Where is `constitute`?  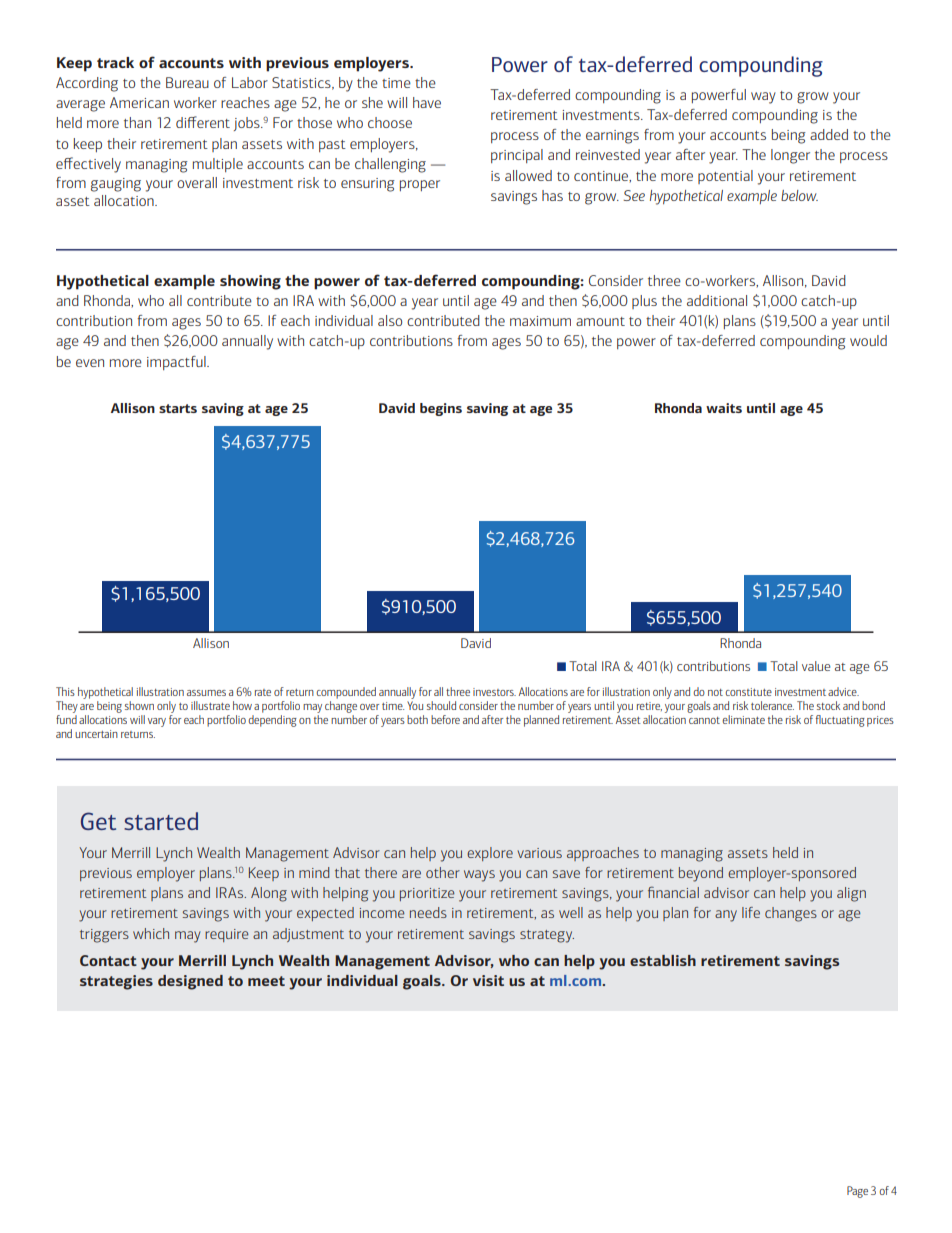 constitute is located at coordinates (748, 692).
